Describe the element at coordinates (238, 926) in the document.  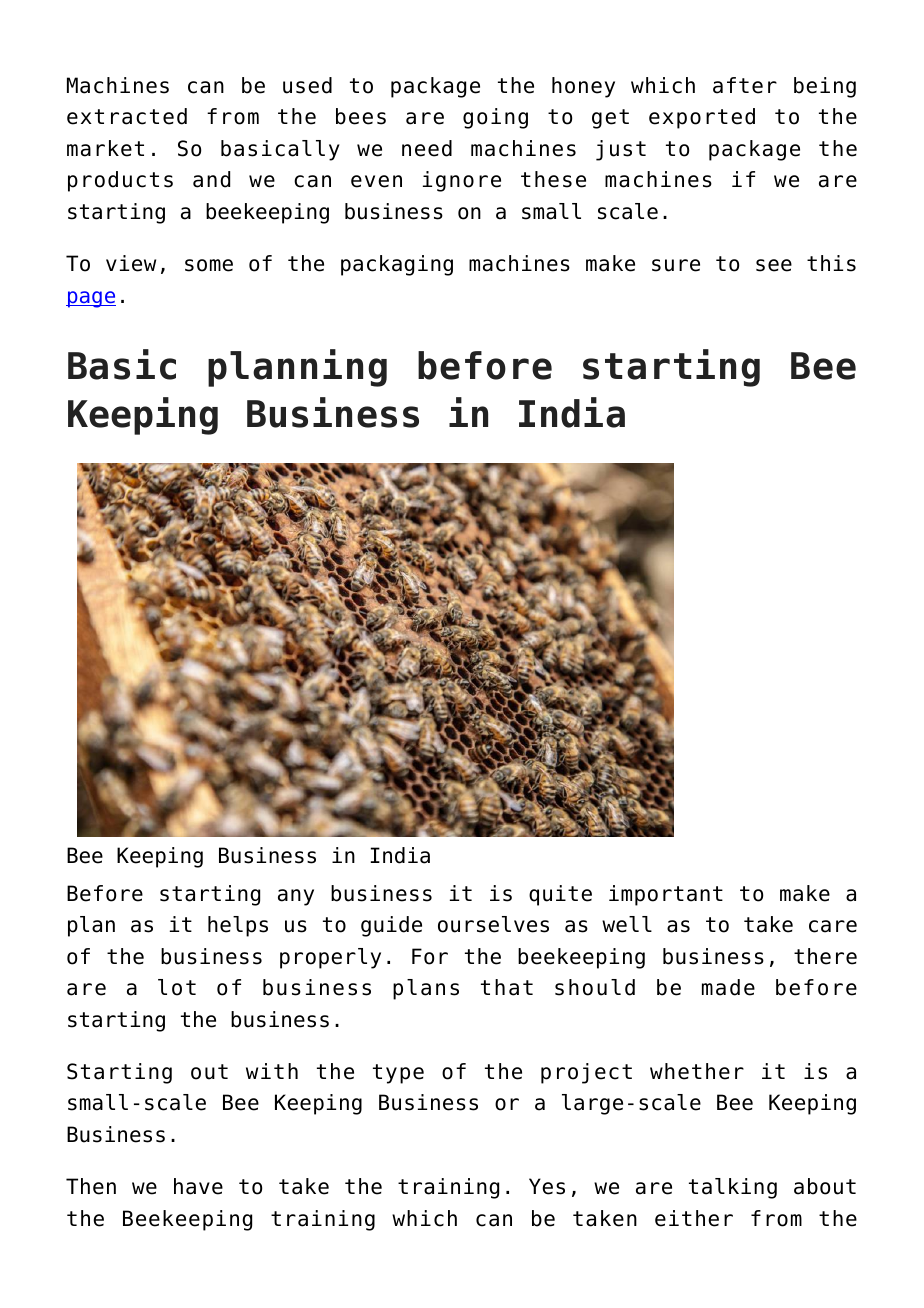
I see `helps` at that location.
